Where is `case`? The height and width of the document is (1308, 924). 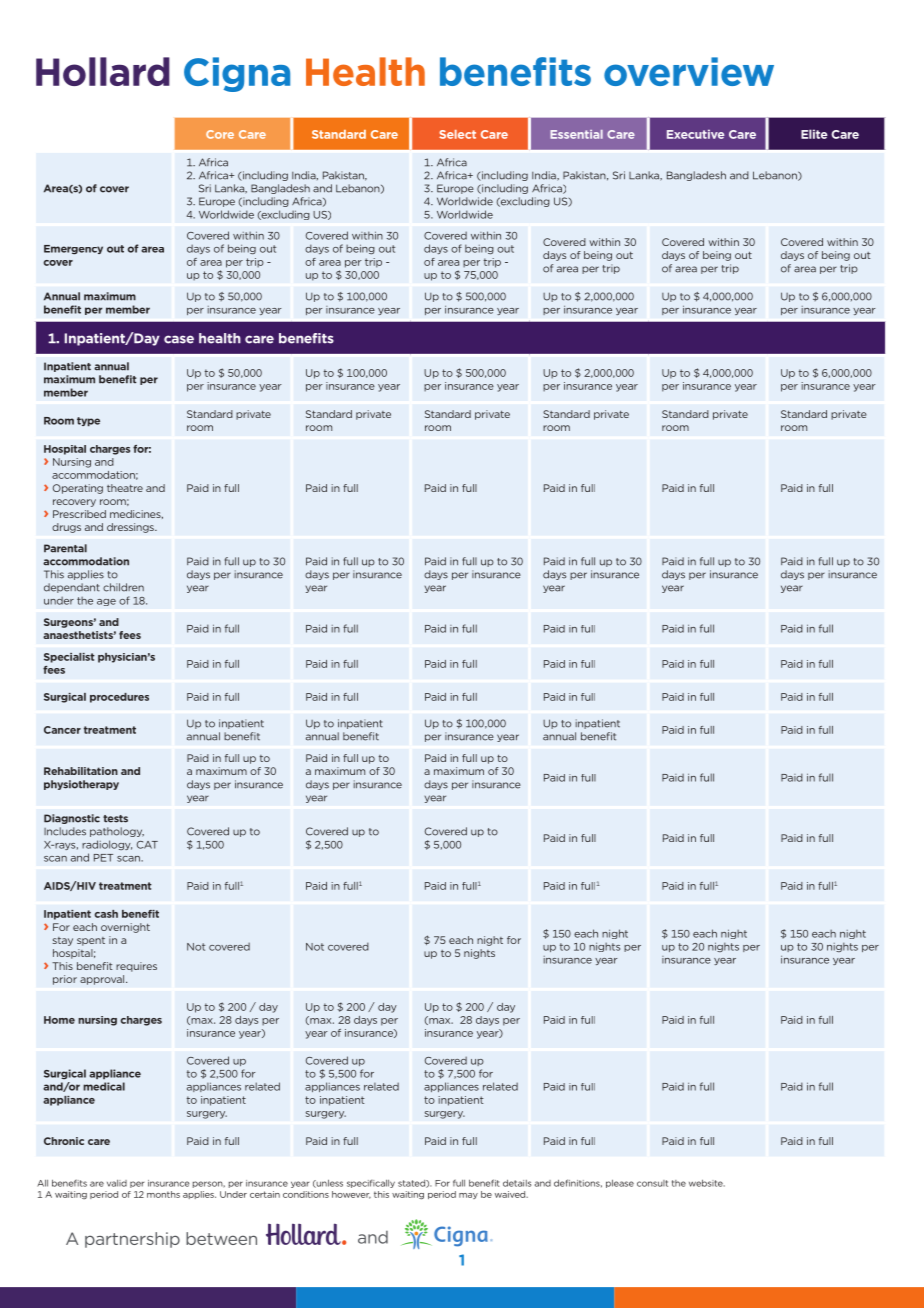
case is located at coordinates (179, 339).
